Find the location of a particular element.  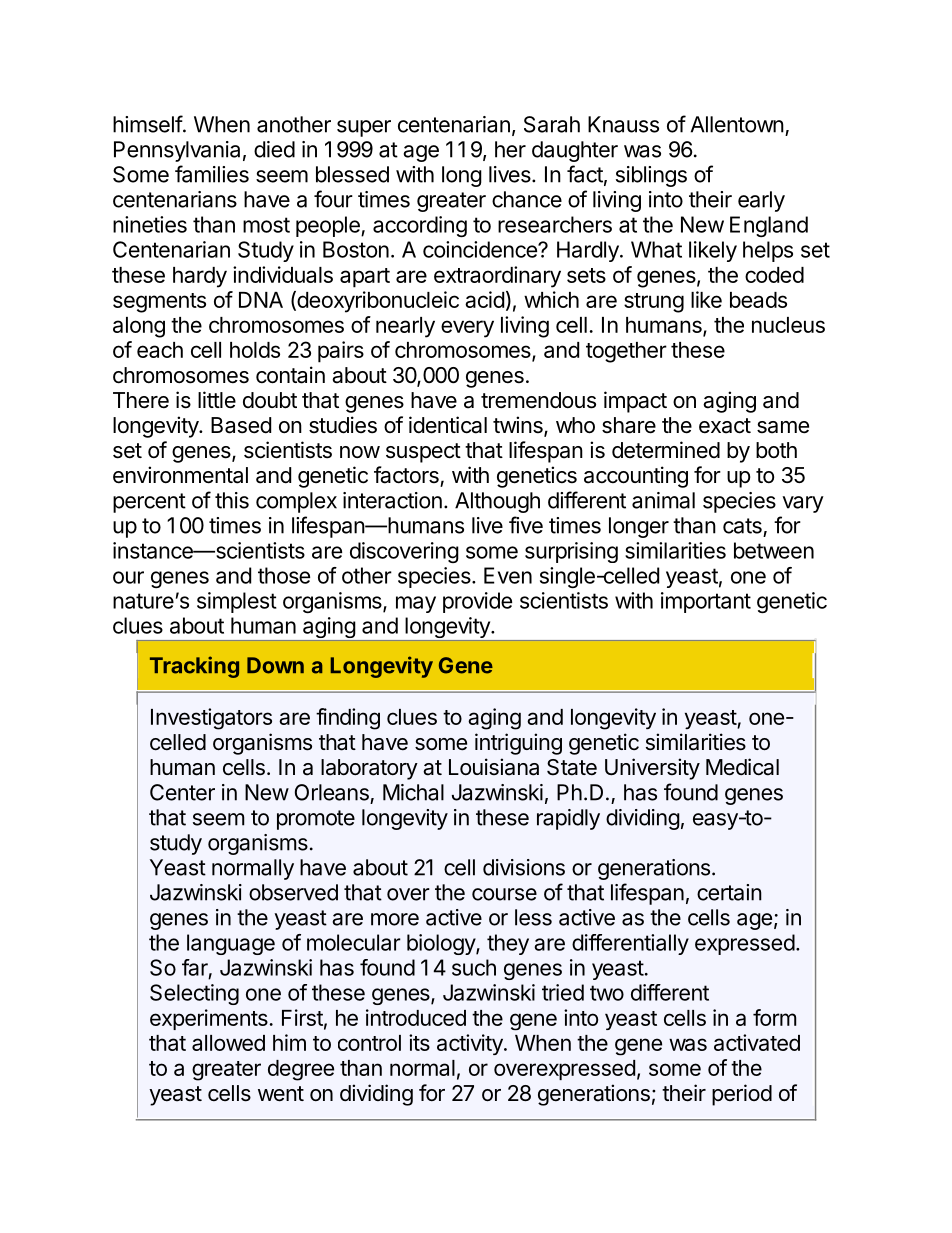

exact is located at coordinates (725, 426).
